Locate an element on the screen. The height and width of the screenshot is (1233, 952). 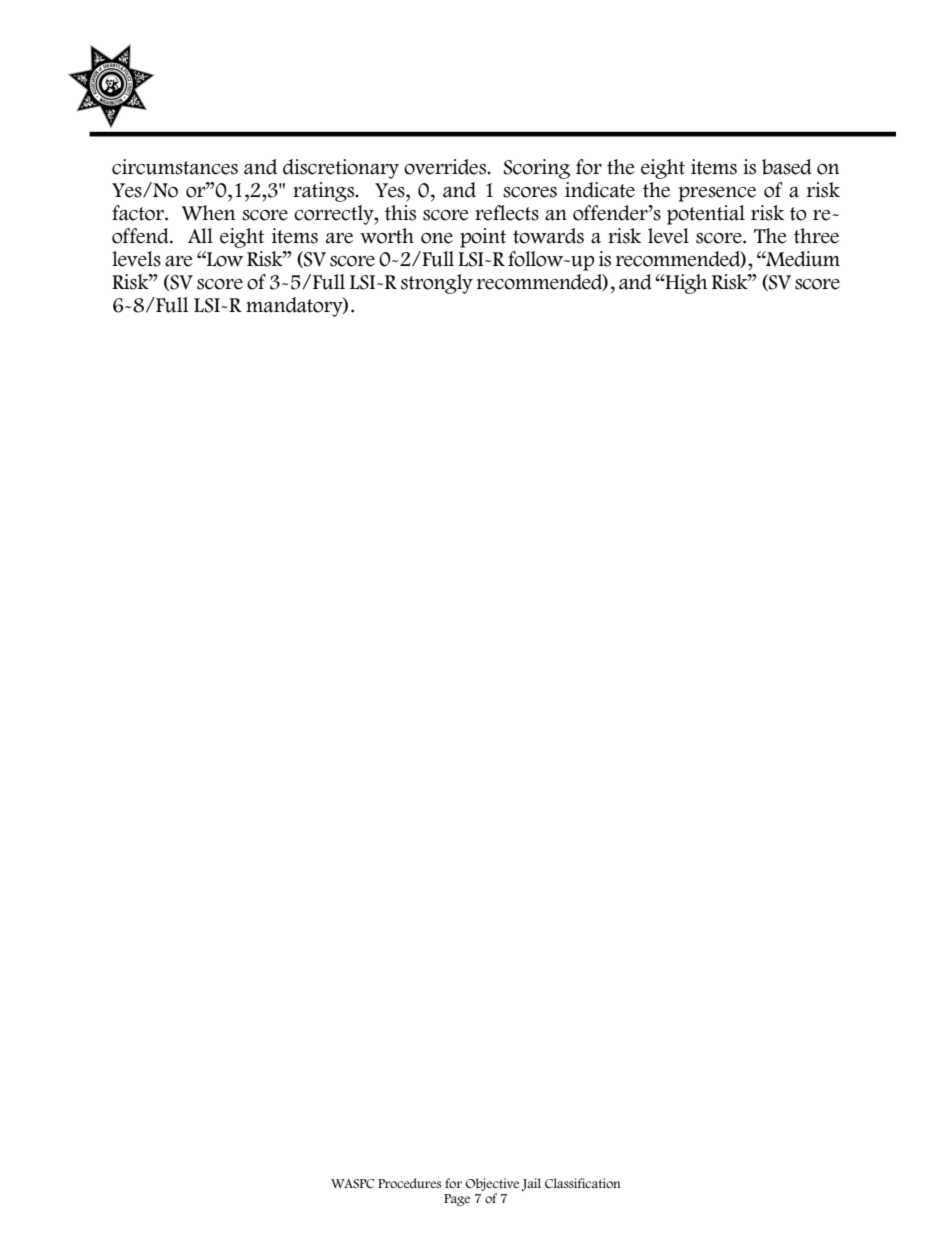
Objective is located at coordinates (492, 1186).
